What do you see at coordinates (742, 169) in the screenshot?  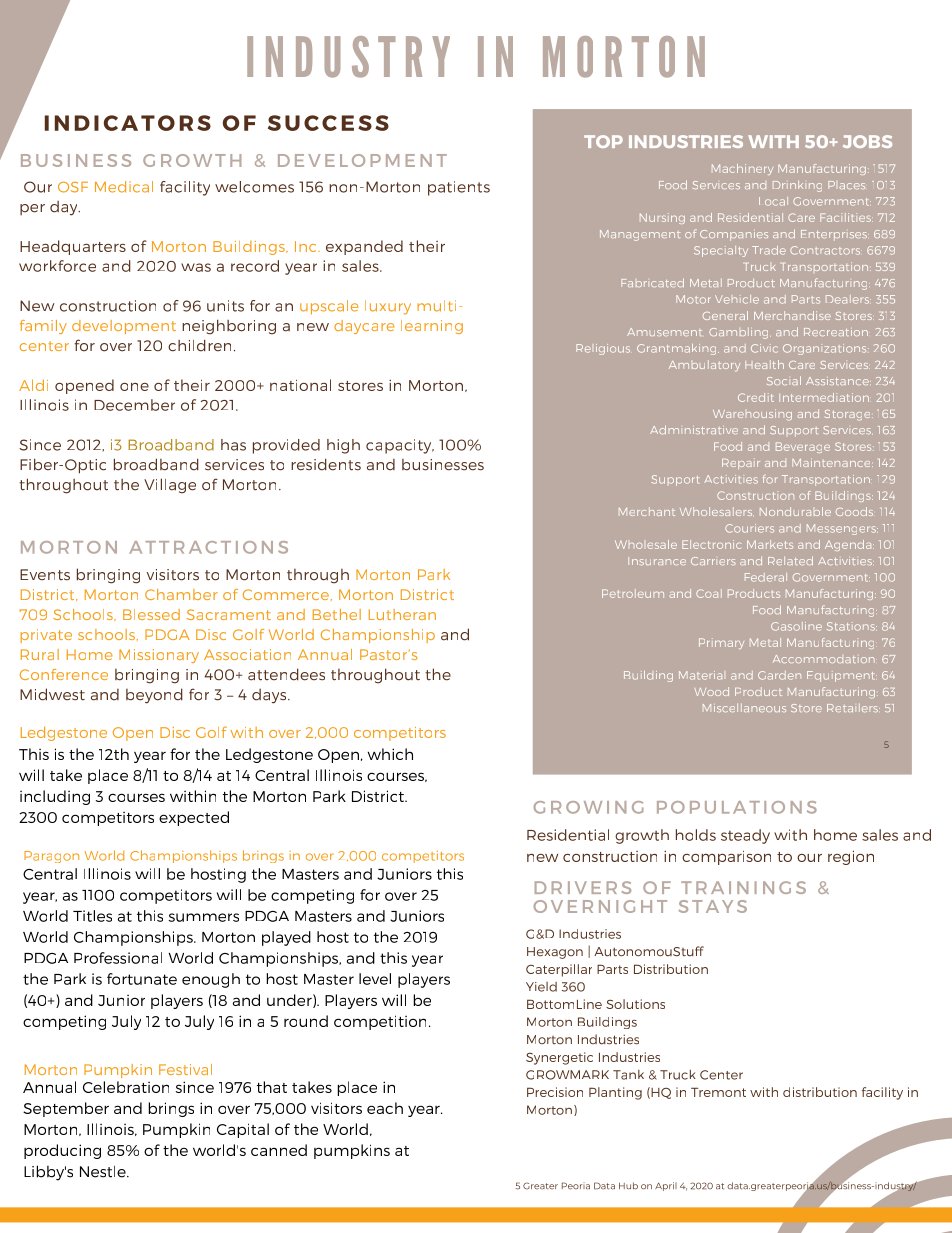 I see `Machinery` at bounding box center [742, 169].
